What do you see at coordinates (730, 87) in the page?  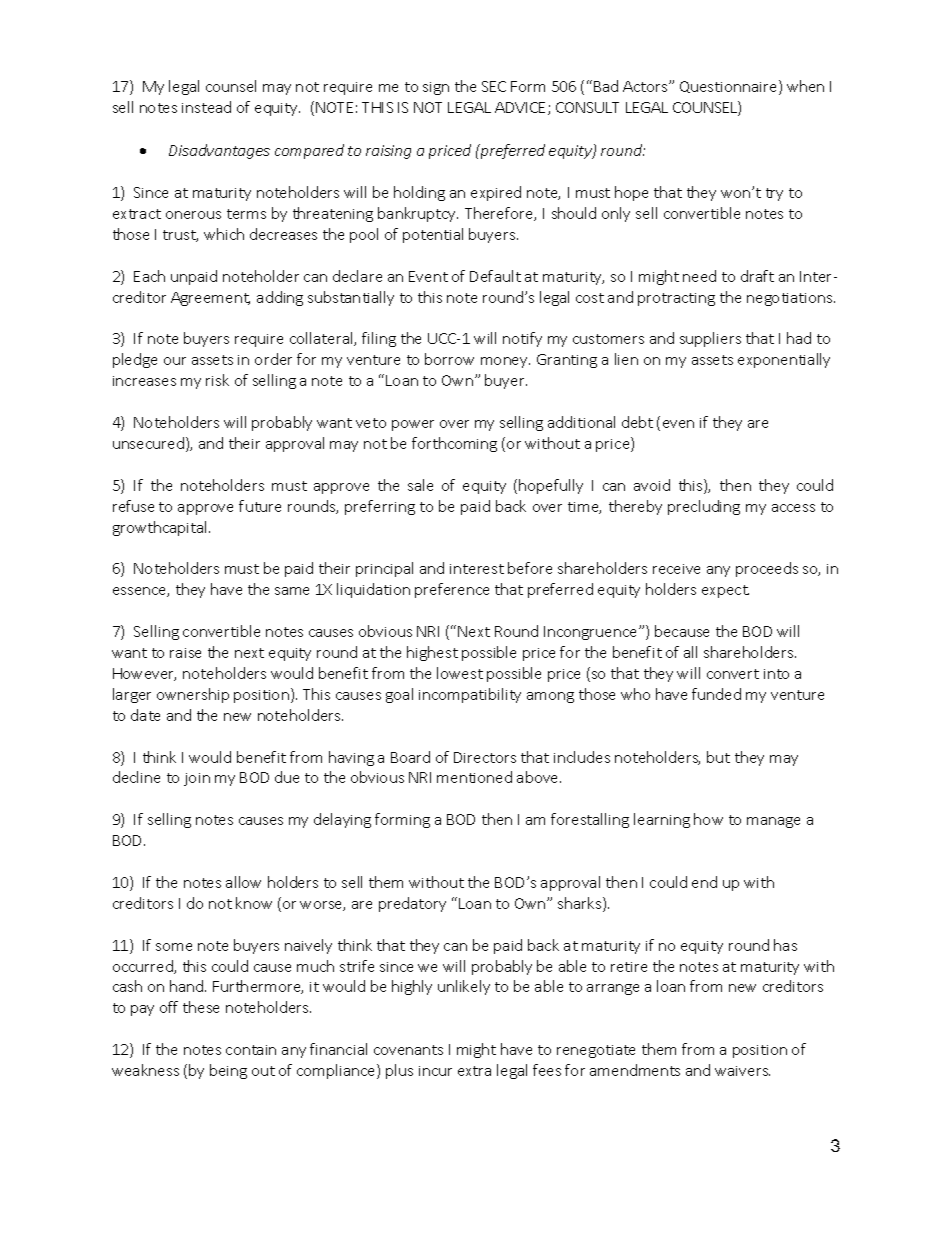 I see `Questionnaire` at bounding box center [730, 87].
